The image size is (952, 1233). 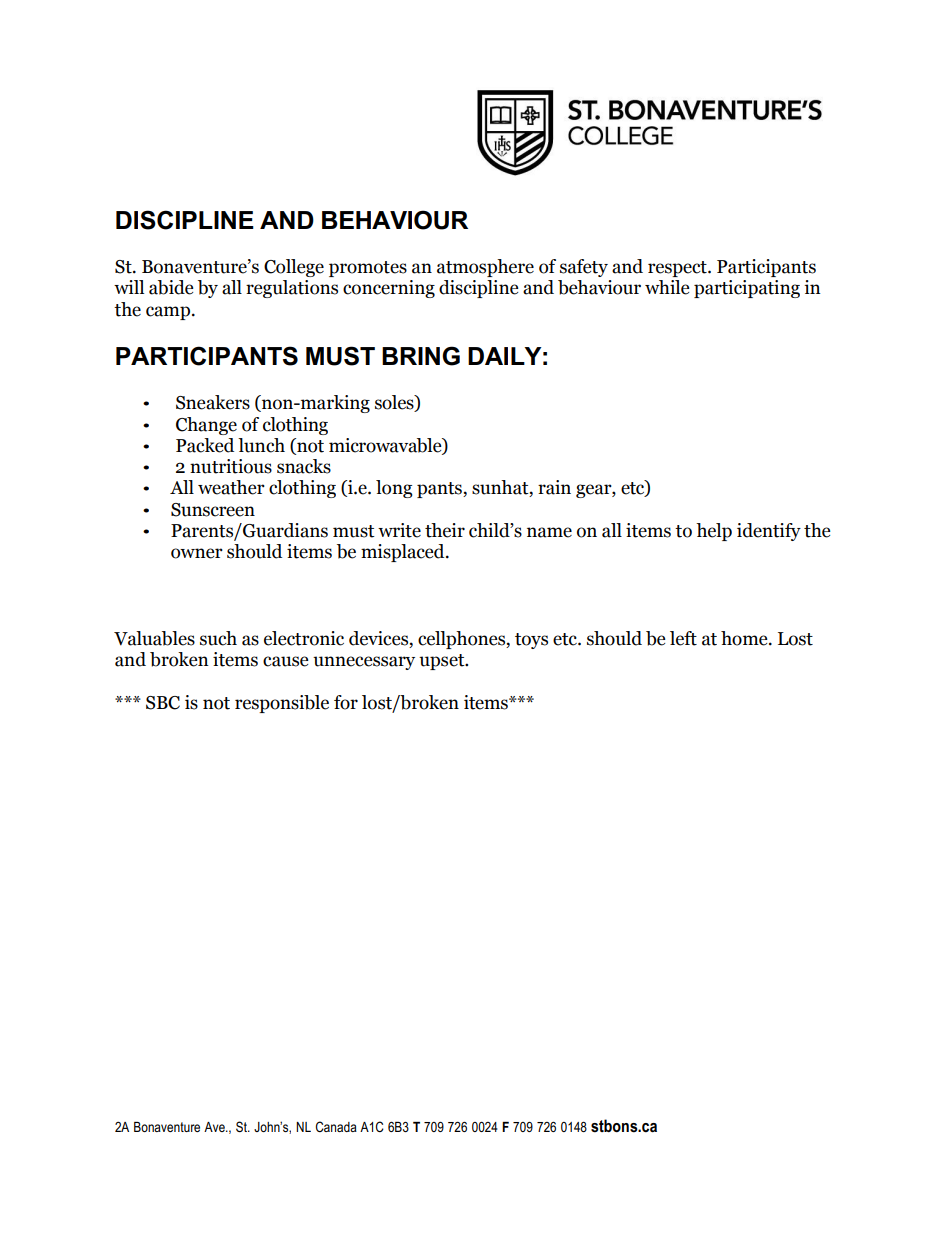 What do you see at coordinates (745, 638) in the screenshot?
I see `home` at bounding box center [745, 638].
